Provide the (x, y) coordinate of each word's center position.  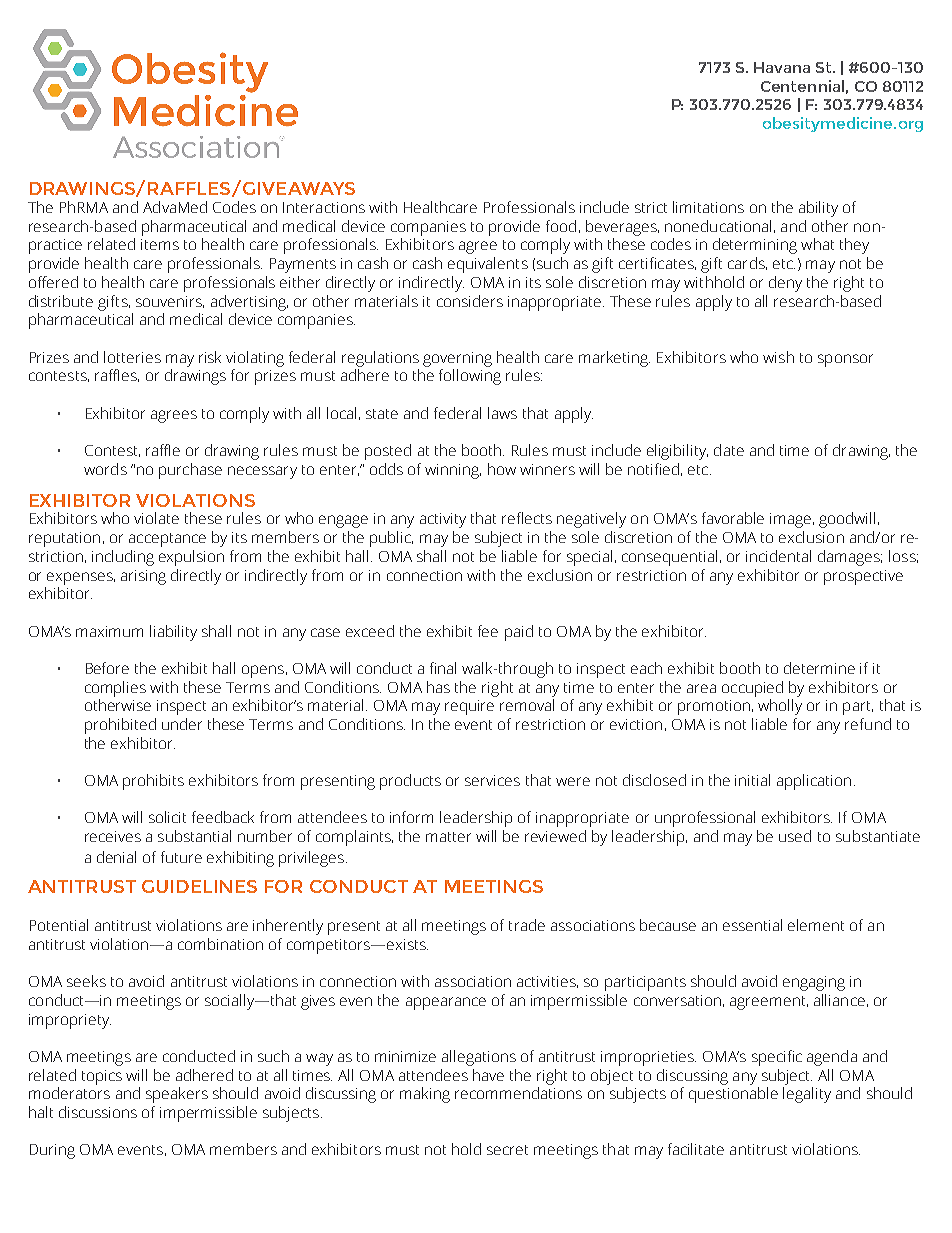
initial (752, 780)
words (105, 469)
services (492, 780)
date (729, 450)
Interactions (324, 207)
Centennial (802, 86)
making (425, 1095)
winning (453, 471)
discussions (98, 1112)
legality (807, 1095)
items (160, 244)
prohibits (153, 782)
